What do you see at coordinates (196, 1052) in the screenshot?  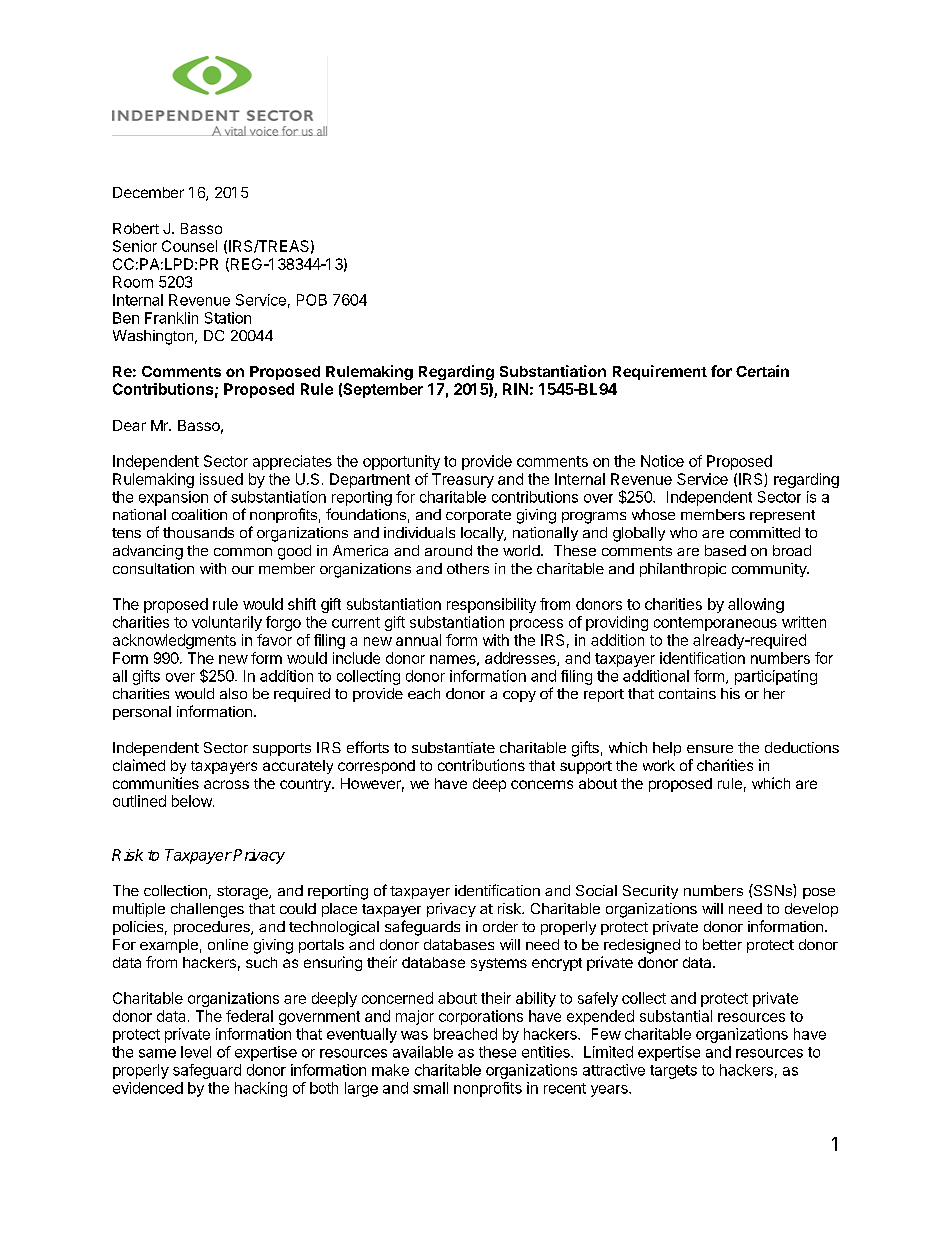 I see `level` at bounding box center [196, 1052].
